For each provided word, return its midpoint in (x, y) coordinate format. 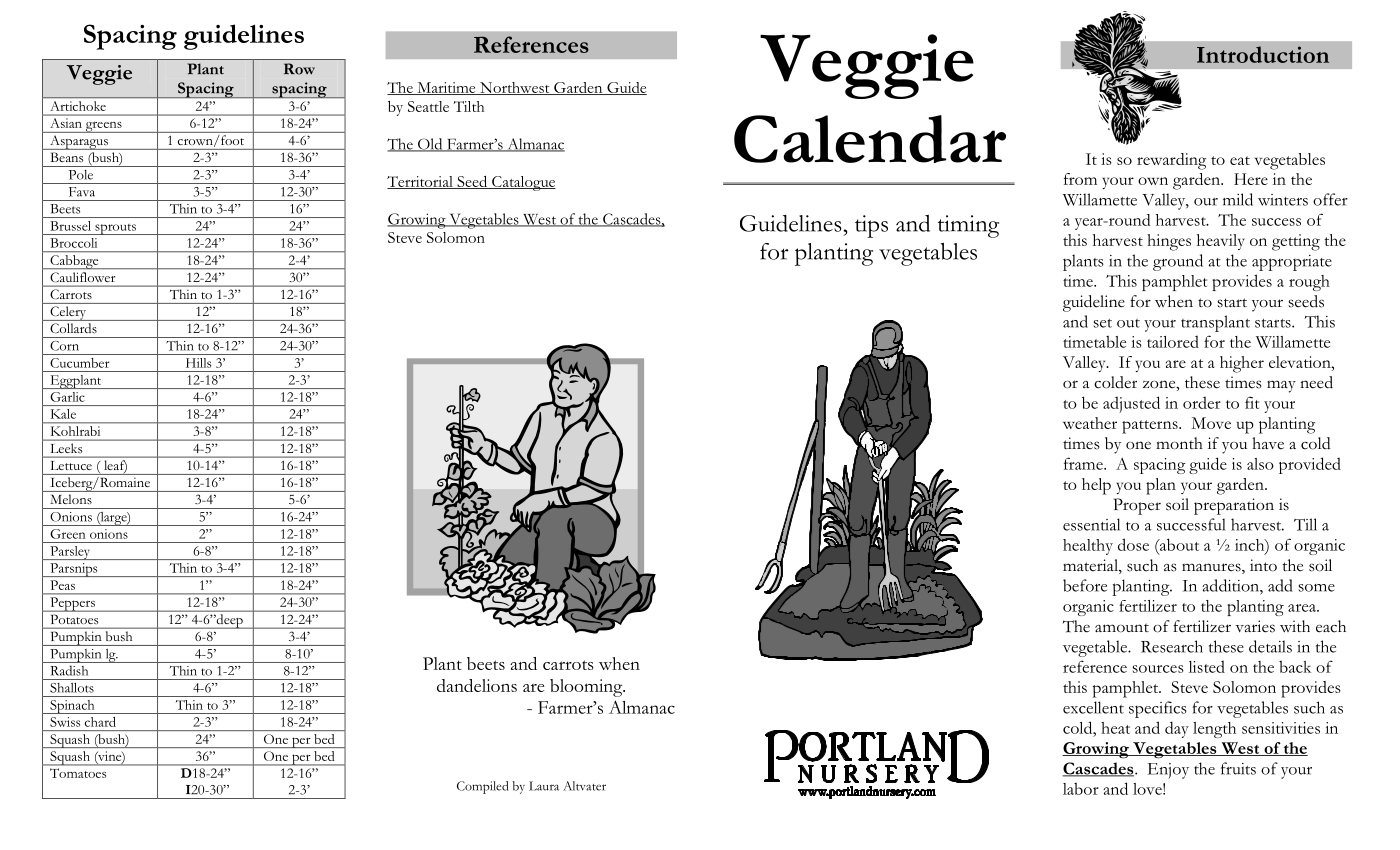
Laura (544, 786)
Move (1211, 423)
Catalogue (523, 183)
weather (1090, 423)
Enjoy (1168, 771)
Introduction (1263, 54)
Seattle (428, 106)
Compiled (482, 787)
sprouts (115, 229)
